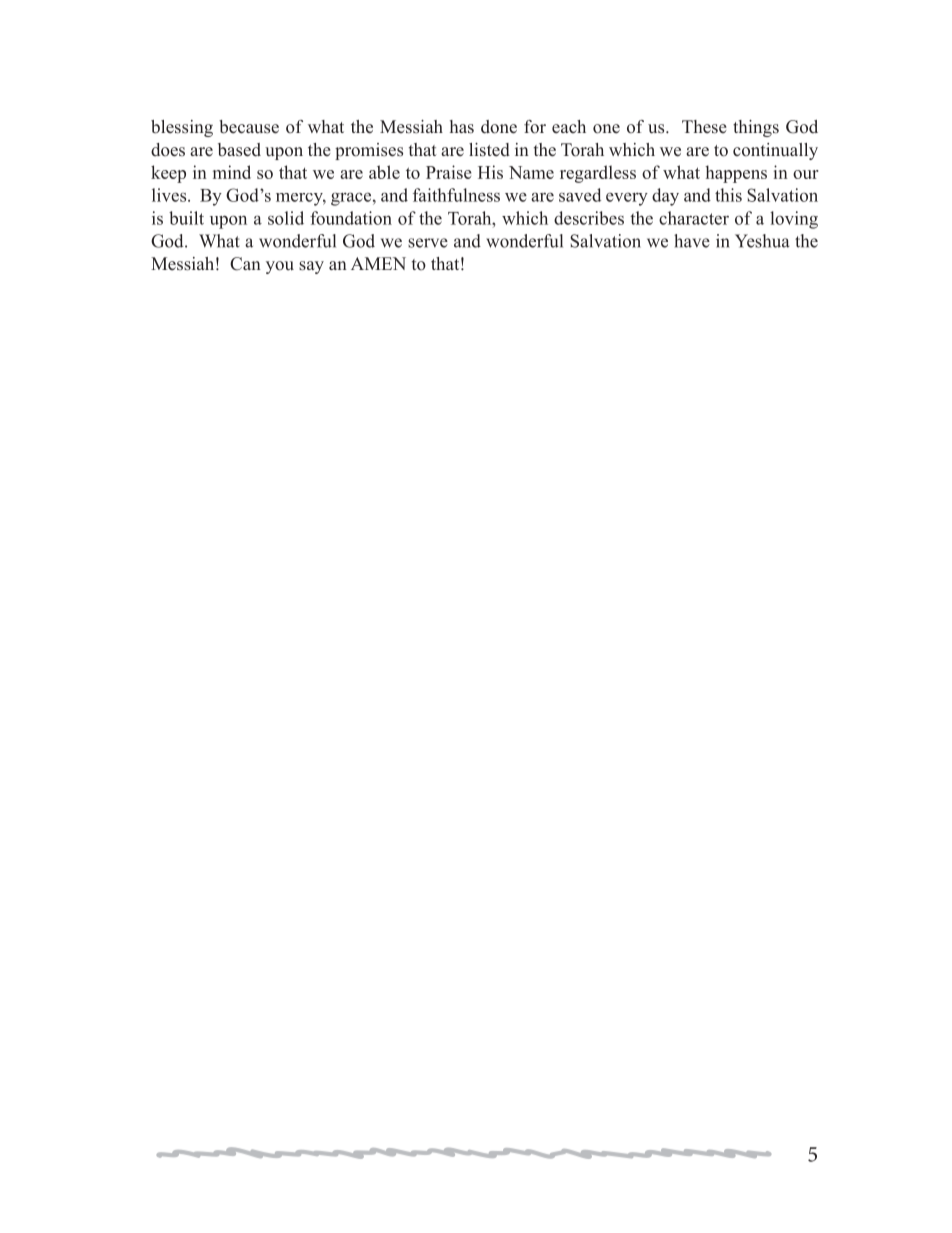 Image resolution: width=952 pixels, height=1233 pixels. What do you see at coordinates (449, 172) in the image?
I see `Praise` at bounding box center [449, 172].
